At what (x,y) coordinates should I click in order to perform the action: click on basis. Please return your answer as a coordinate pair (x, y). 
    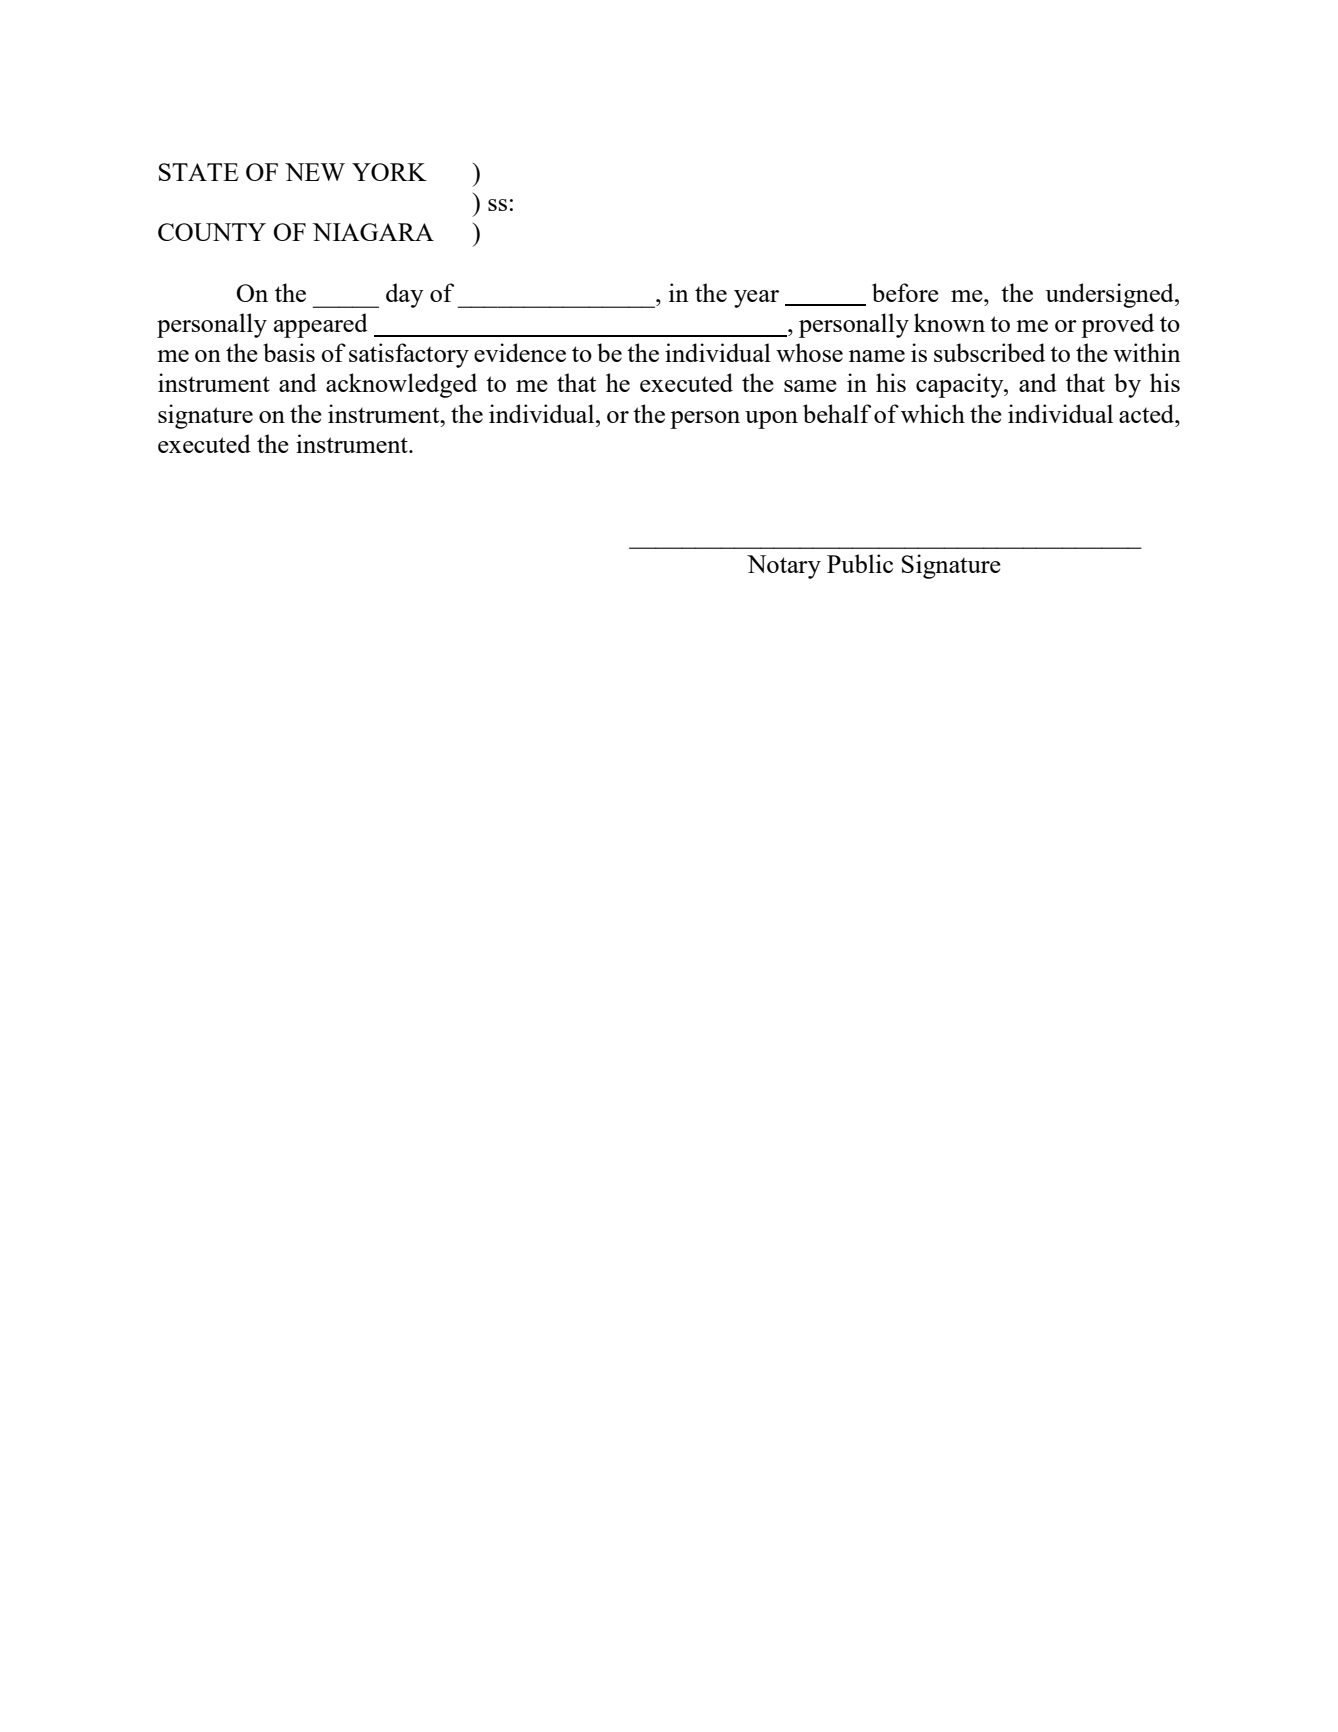
    Looking at the image, I should click on (289, 352).
